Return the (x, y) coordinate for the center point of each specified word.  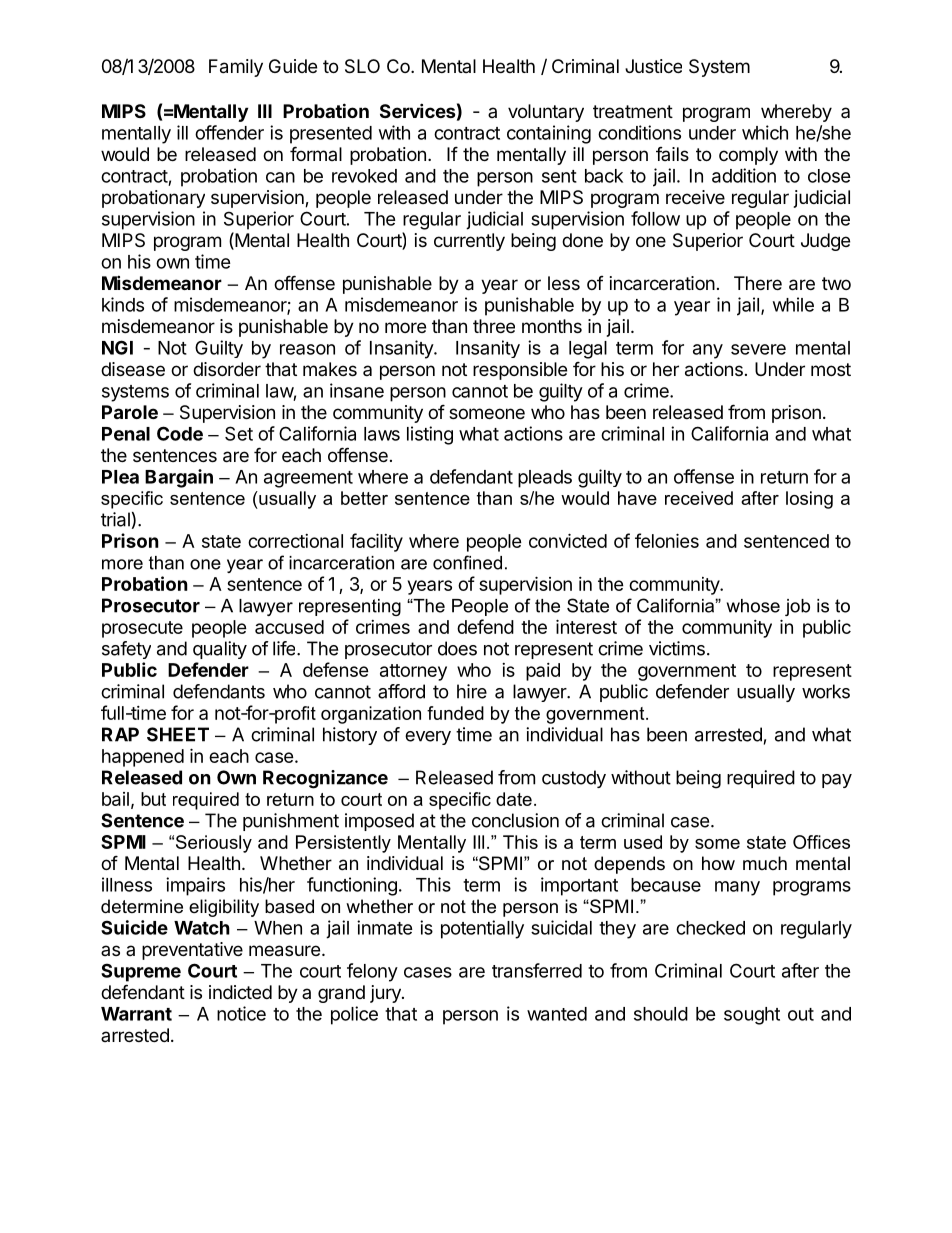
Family (236, 68)
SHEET (178, 734)
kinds (123, 304)
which (765, 132)
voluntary (546, 113)
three (494, 326)
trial (115, 519)
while (793, 304)
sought (752, 1016)
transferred (537, 970)
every (428, 738)
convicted (568, 540)
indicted (240, 992)
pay (837, 781)
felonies (667, 540)
